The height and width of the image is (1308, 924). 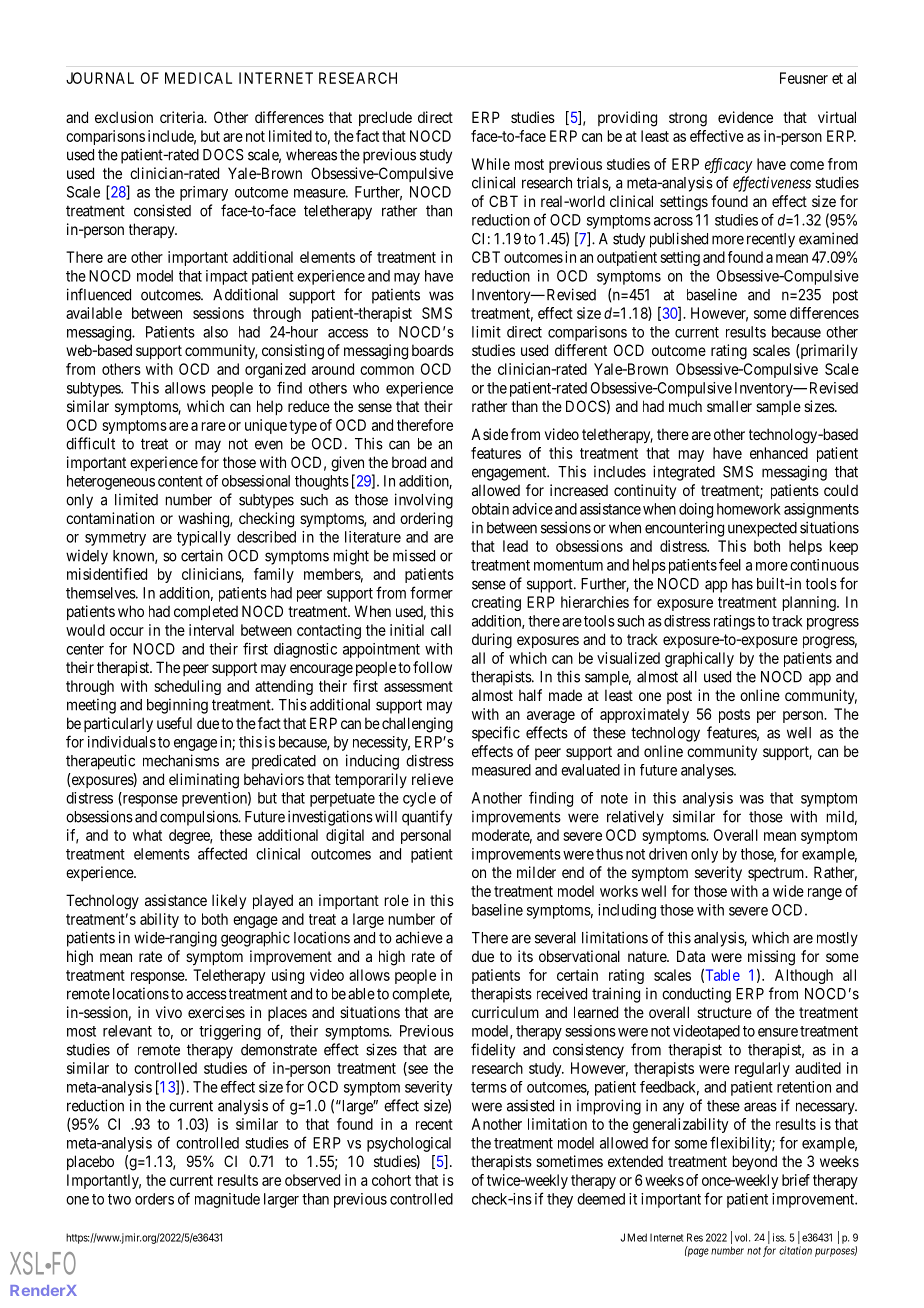 What do you see at coordinates (432, 667) in the image?
I see `follow` at bounding box center [432, 667].
